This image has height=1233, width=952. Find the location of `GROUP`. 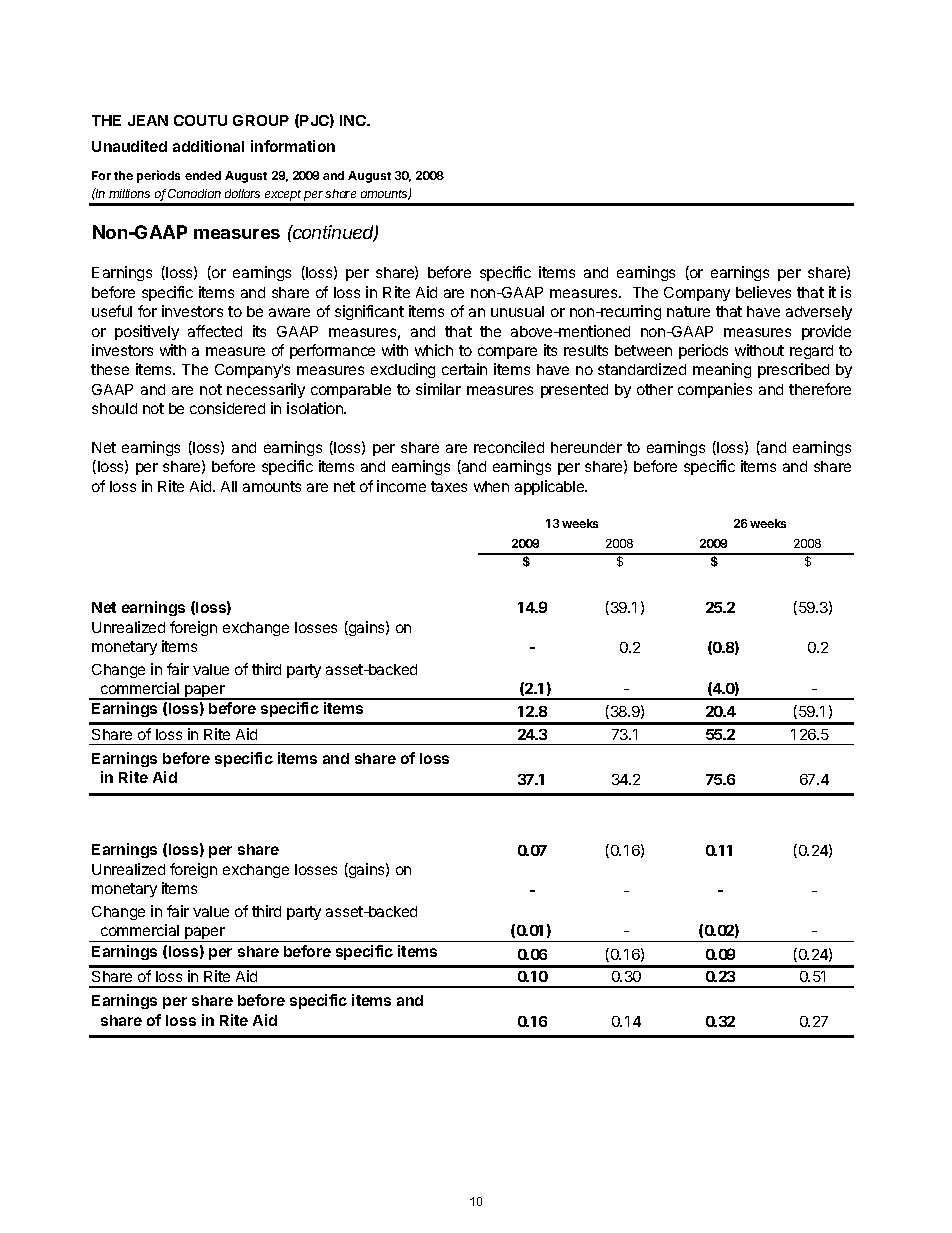

GROUP is located at coordinates (261, 120).
